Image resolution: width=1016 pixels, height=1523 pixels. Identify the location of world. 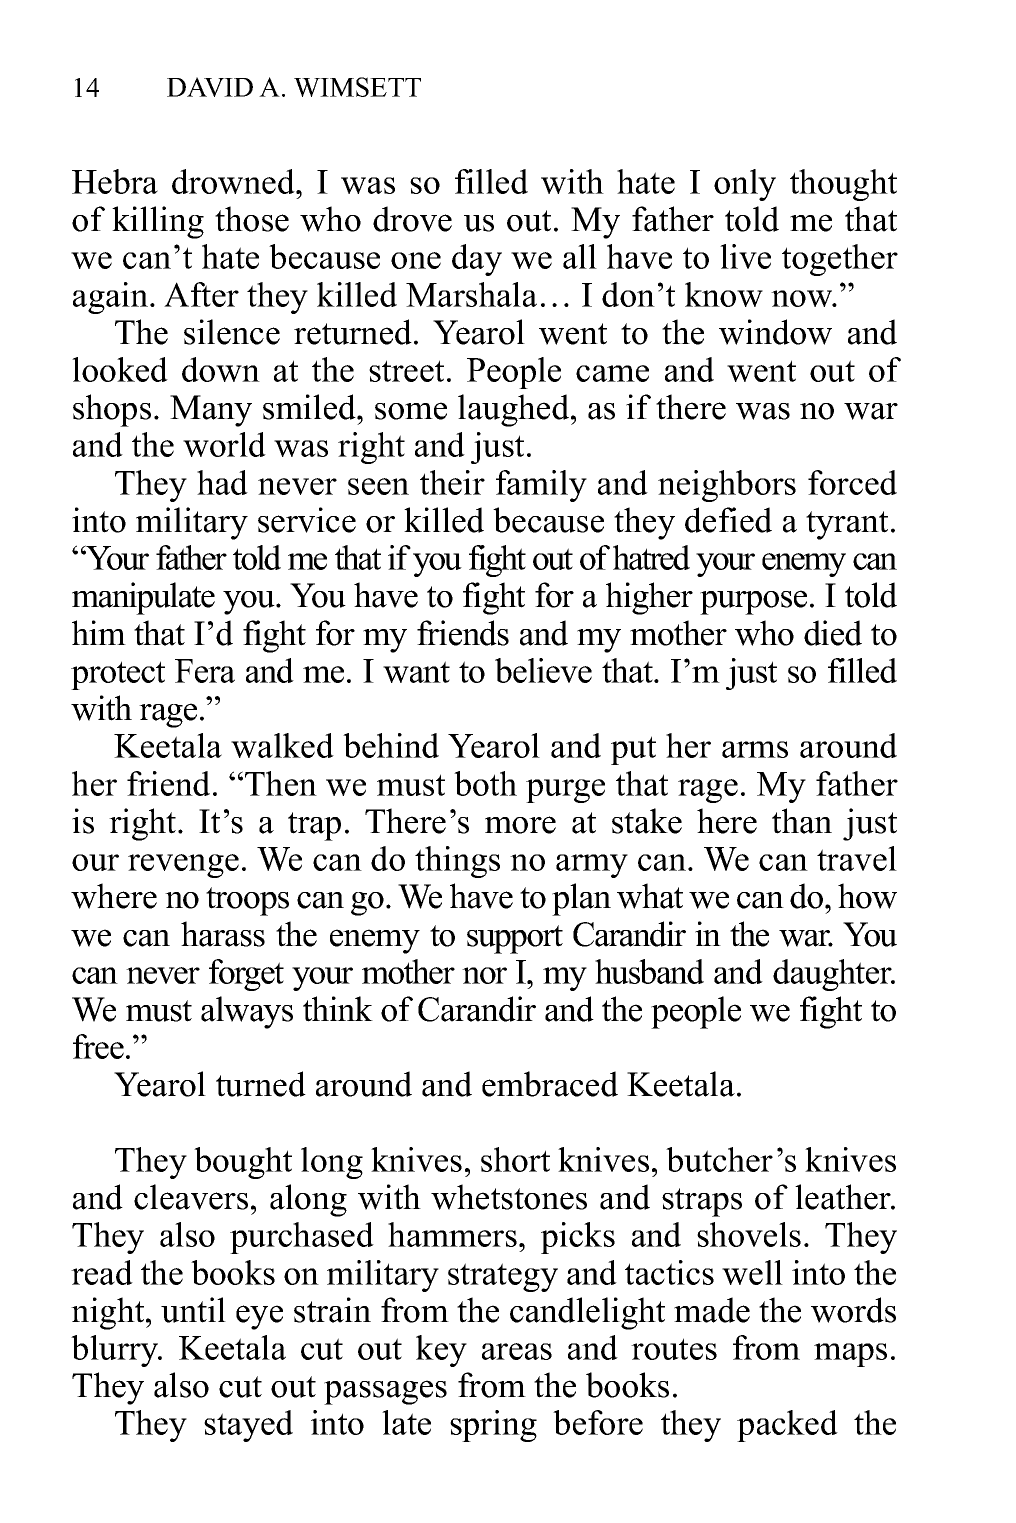
(224, 444).
